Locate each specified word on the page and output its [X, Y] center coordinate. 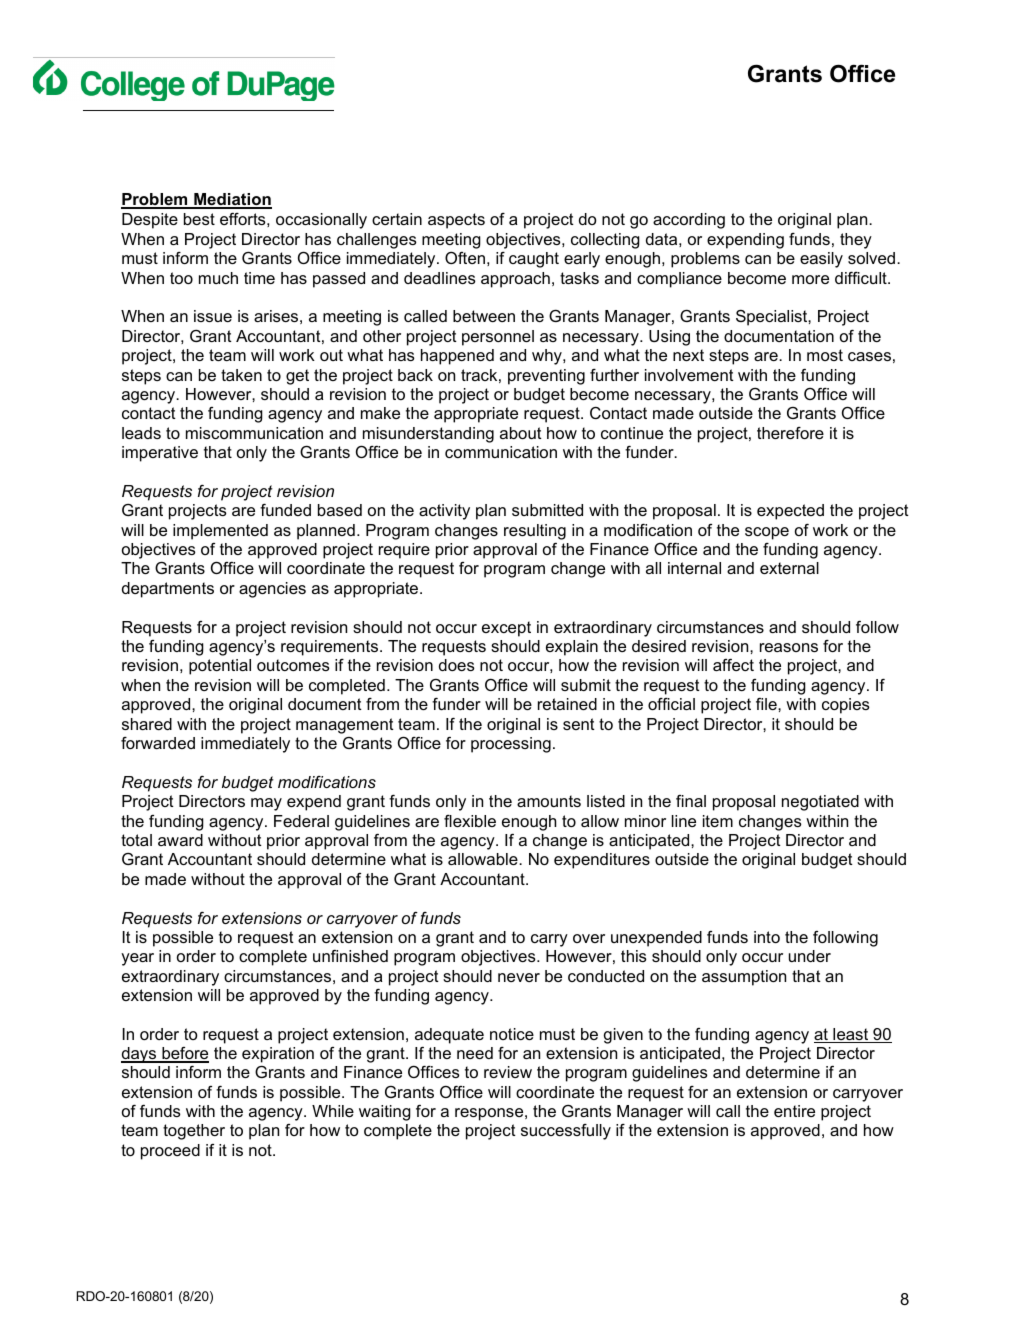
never [519, 977]
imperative [160, 454]
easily [821, 260]
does [457, 665]
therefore [790, 433]
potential [220, 667]
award [180, 840]
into [767, 937]
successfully [566, 1132]
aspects [456, 221]
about [521, 433]
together [194, 1132]
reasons [789, 647]
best [199, 219]
